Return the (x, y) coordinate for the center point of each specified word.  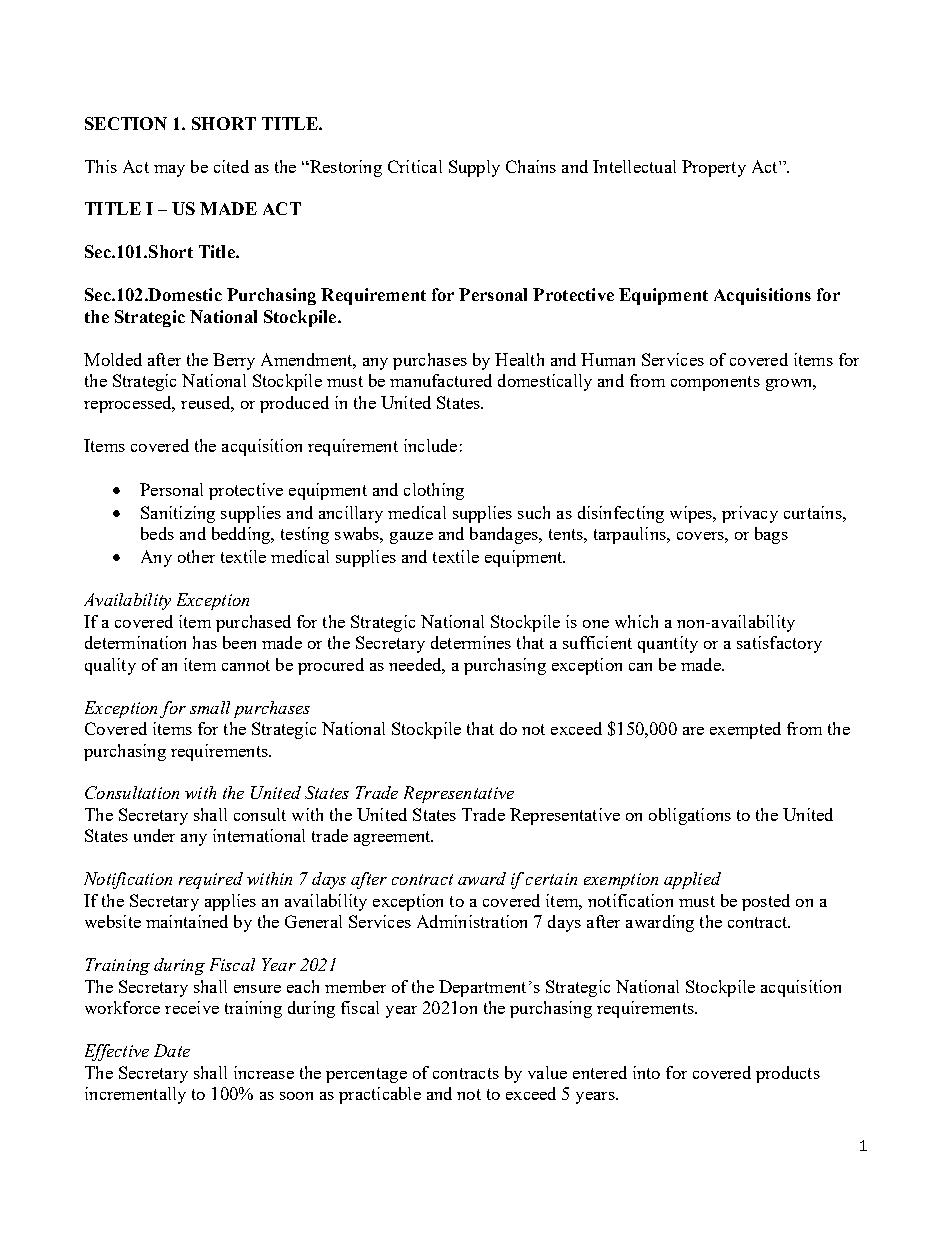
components (715, 383)
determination (135, 642)
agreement (393, 838)
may (169, 171)
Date (172, 1050)
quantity (668, 644)
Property (714, 168)
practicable (380, 1095)
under (154, 835)
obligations (690, 816)
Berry (234, 361)
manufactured (441, 380)
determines (471, 642)
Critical (415, 166)
